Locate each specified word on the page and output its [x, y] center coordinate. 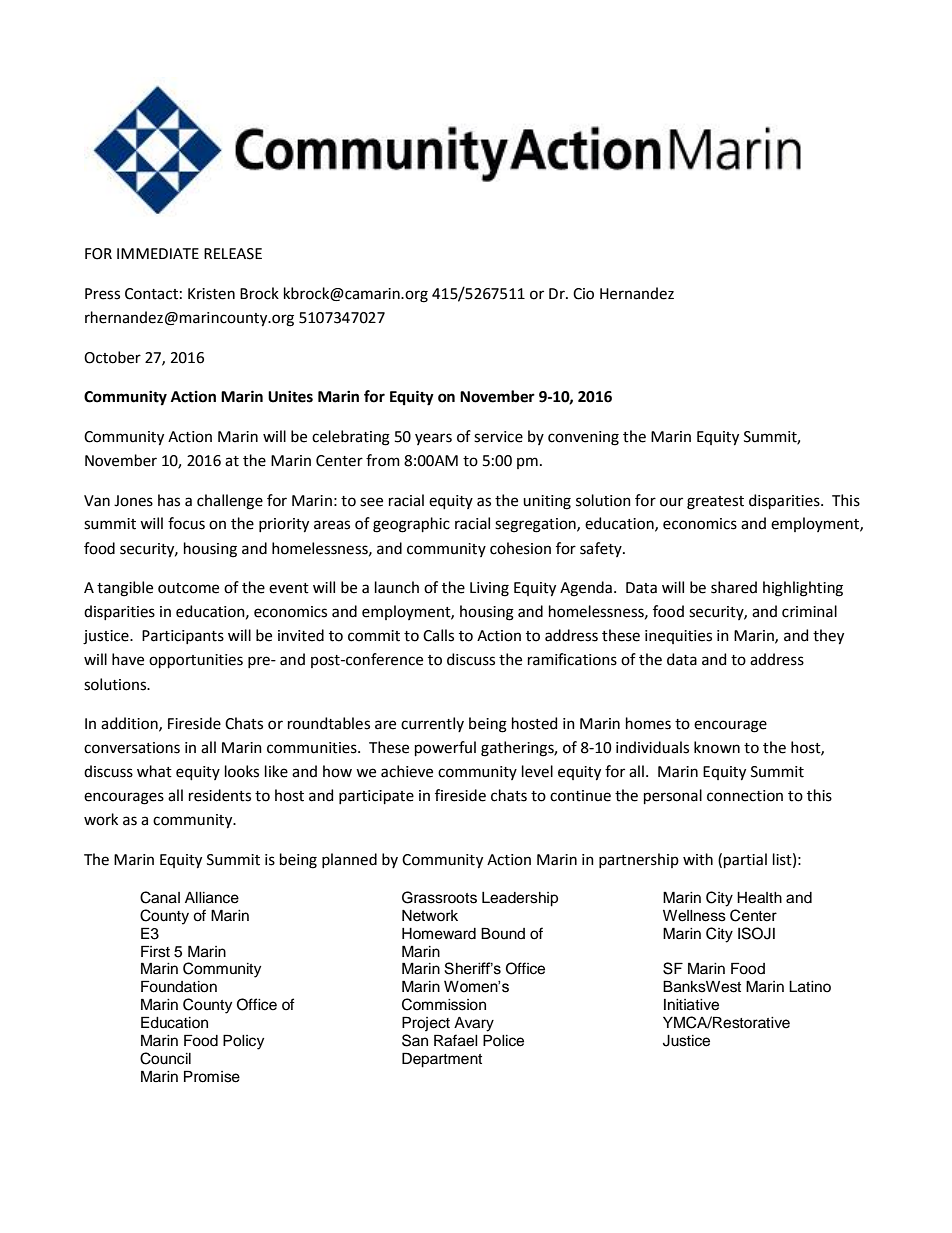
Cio [583, 294]
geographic [411, 525]
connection [745, 796]
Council [165, 1058]
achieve [407, 771]
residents [220, 795]
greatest [715, 503]
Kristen [211, 294]
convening [583, 438]
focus [186, 523]
